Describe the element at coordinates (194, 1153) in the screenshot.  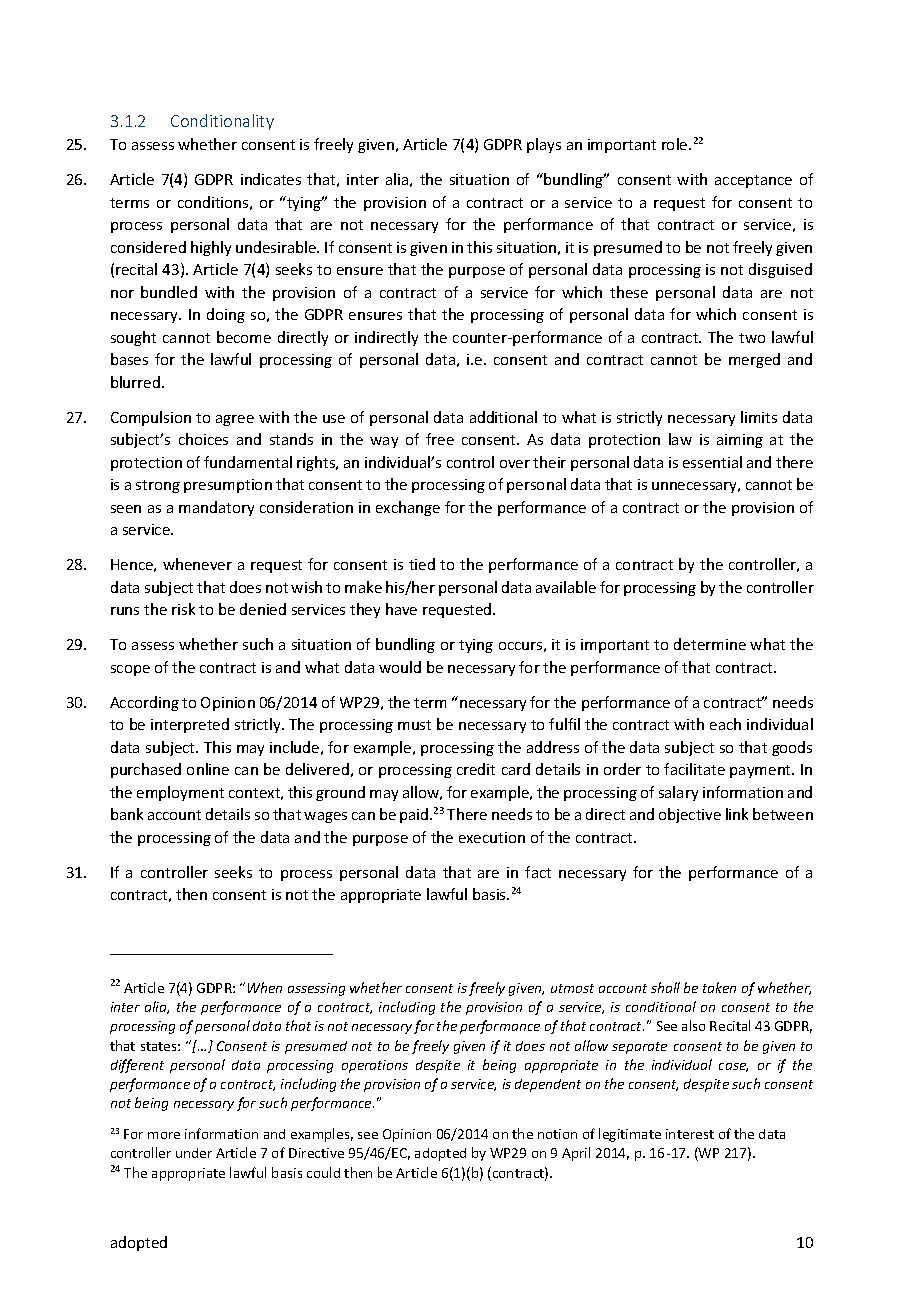
I see `under` at that location.
